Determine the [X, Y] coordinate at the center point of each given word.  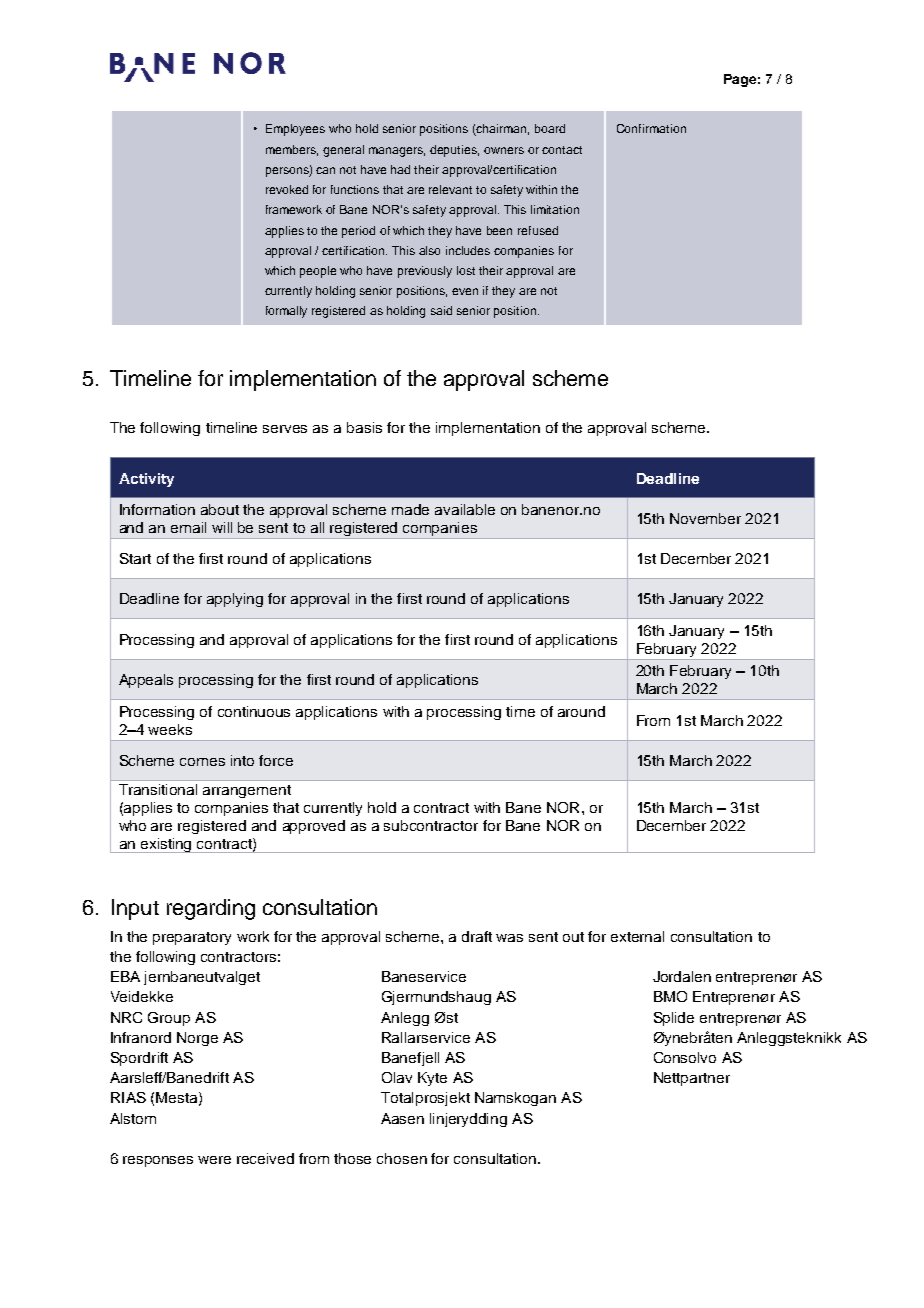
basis [364, 427]
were [214, 1160]
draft [477, 936]
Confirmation [651, 128]
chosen [402, 1158]
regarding [211, 909]
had [400, 169]
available [465, 509]
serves [285, 429]
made [410, 509]
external [637, 936]
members [292, 150]
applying [235, 600]
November [705, 518]
